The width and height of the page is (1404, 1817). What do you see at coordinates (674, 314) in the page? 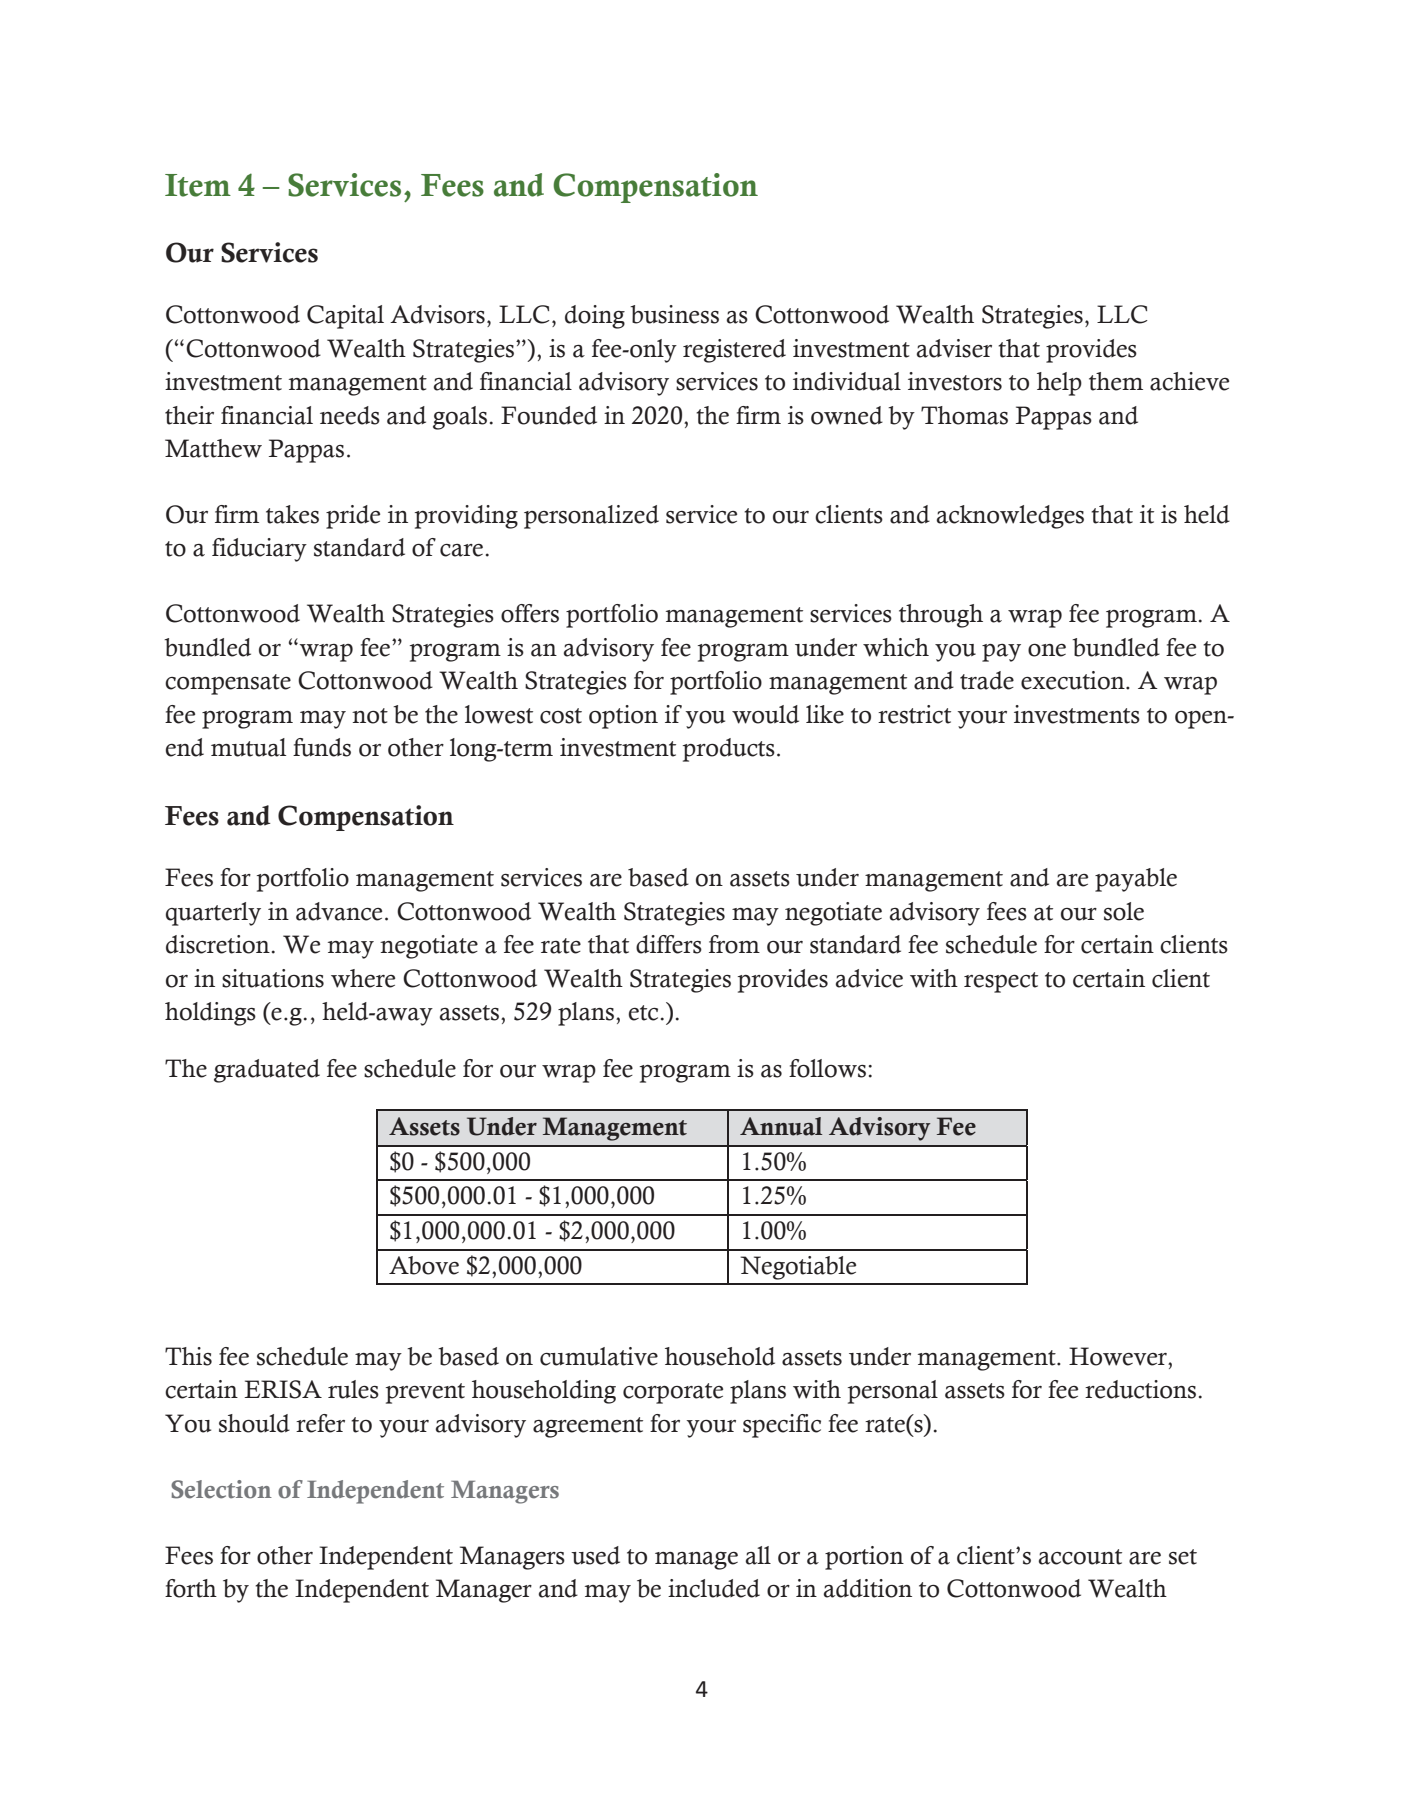
I see `business` at bounding box center [674, 314].
